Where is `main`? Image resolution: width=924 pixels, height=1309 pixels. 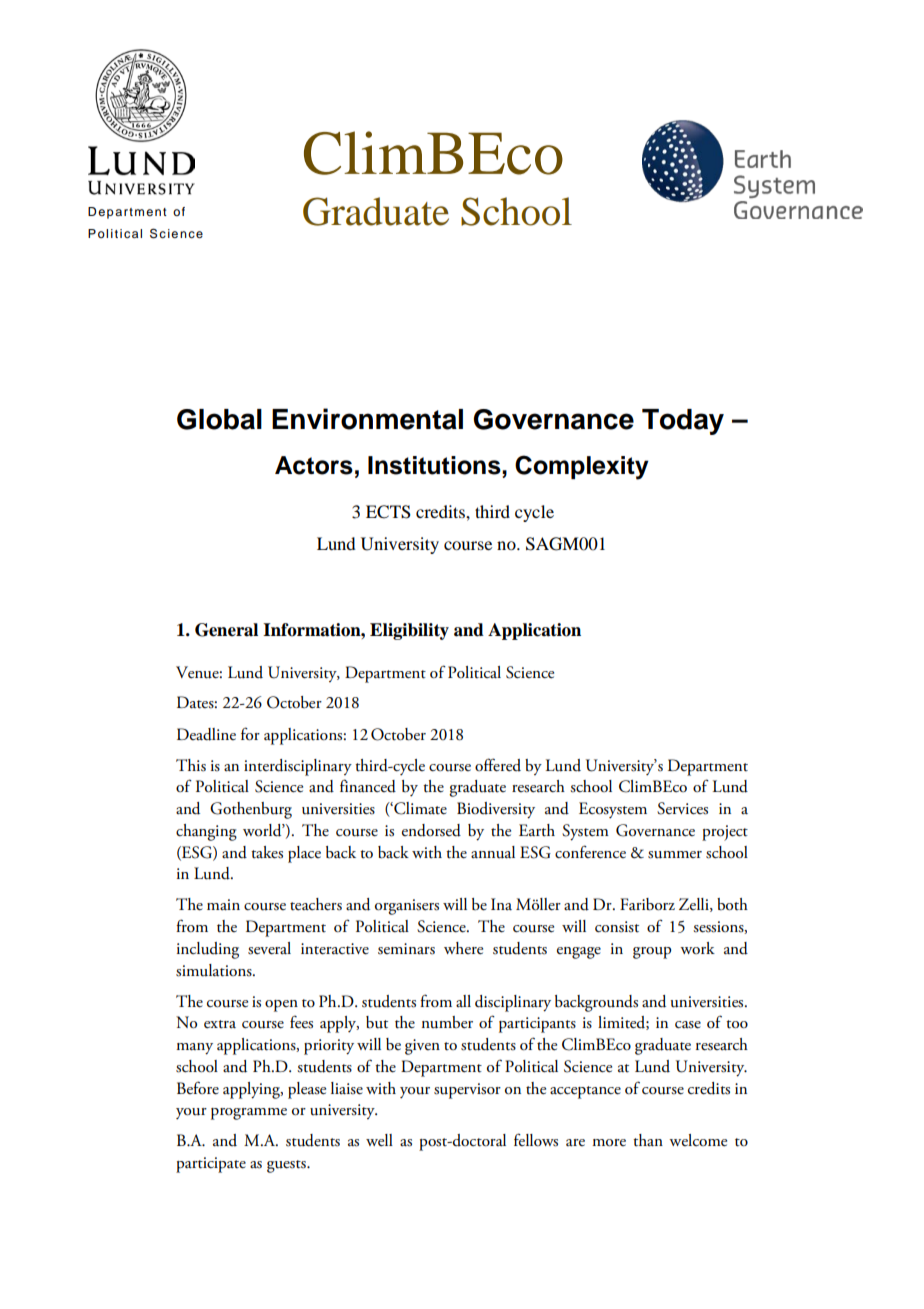 main is located at coordinates (223, 904).
